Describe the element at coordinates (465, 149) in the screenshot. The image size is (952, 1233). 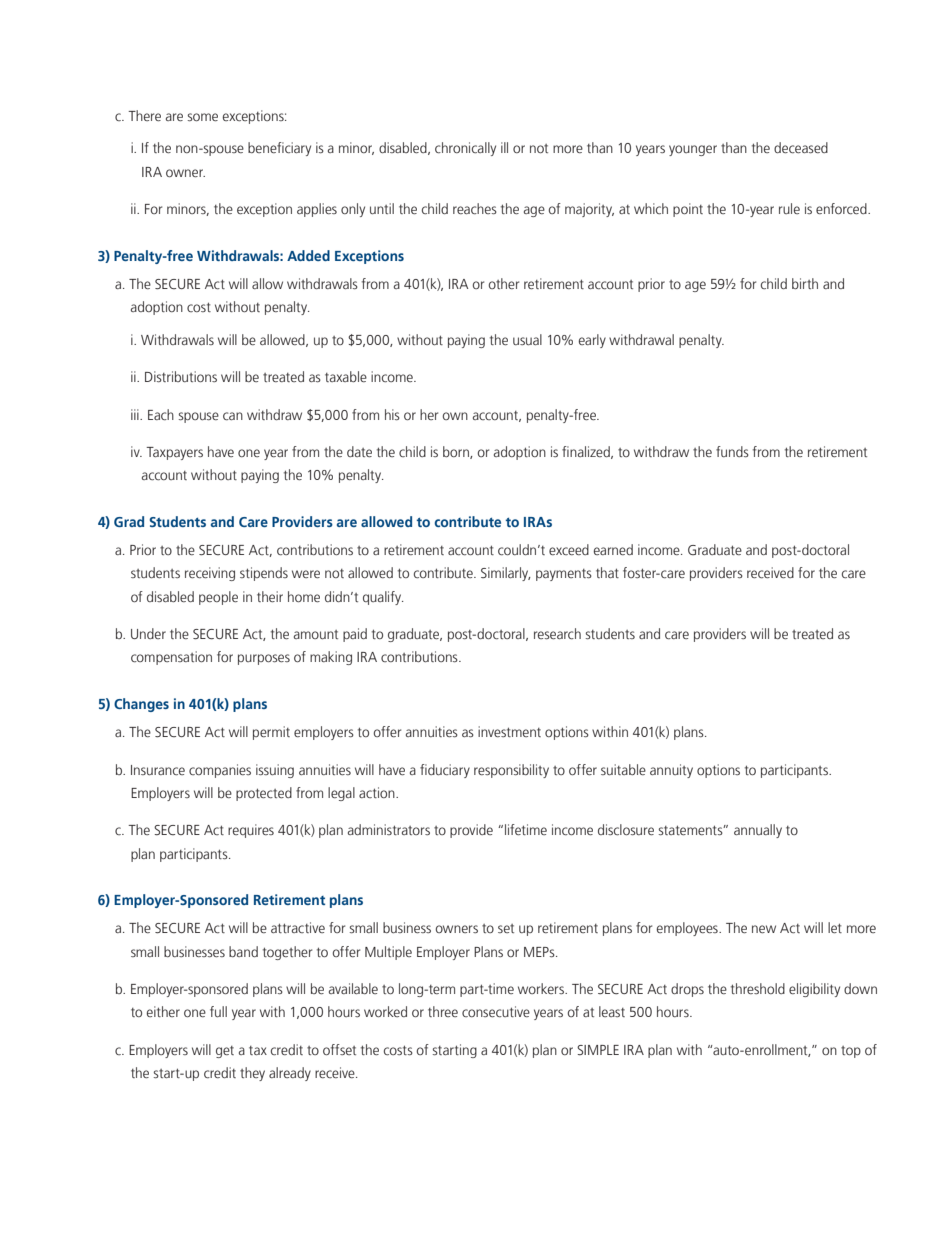
I see `chronically` at that location.
